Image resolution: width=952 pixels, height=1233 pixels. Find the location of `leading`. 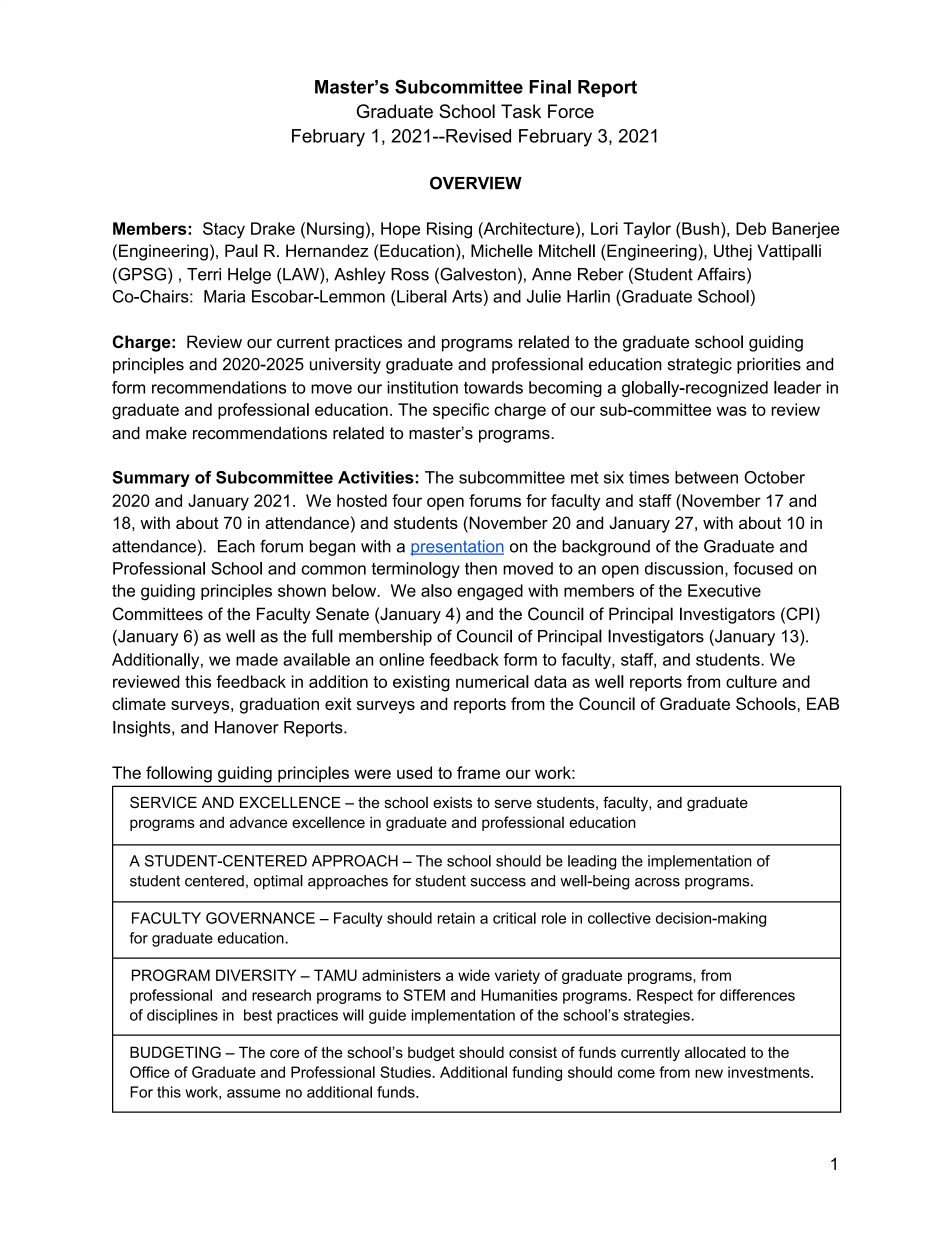

leading is located at coordinates (592, 862).
